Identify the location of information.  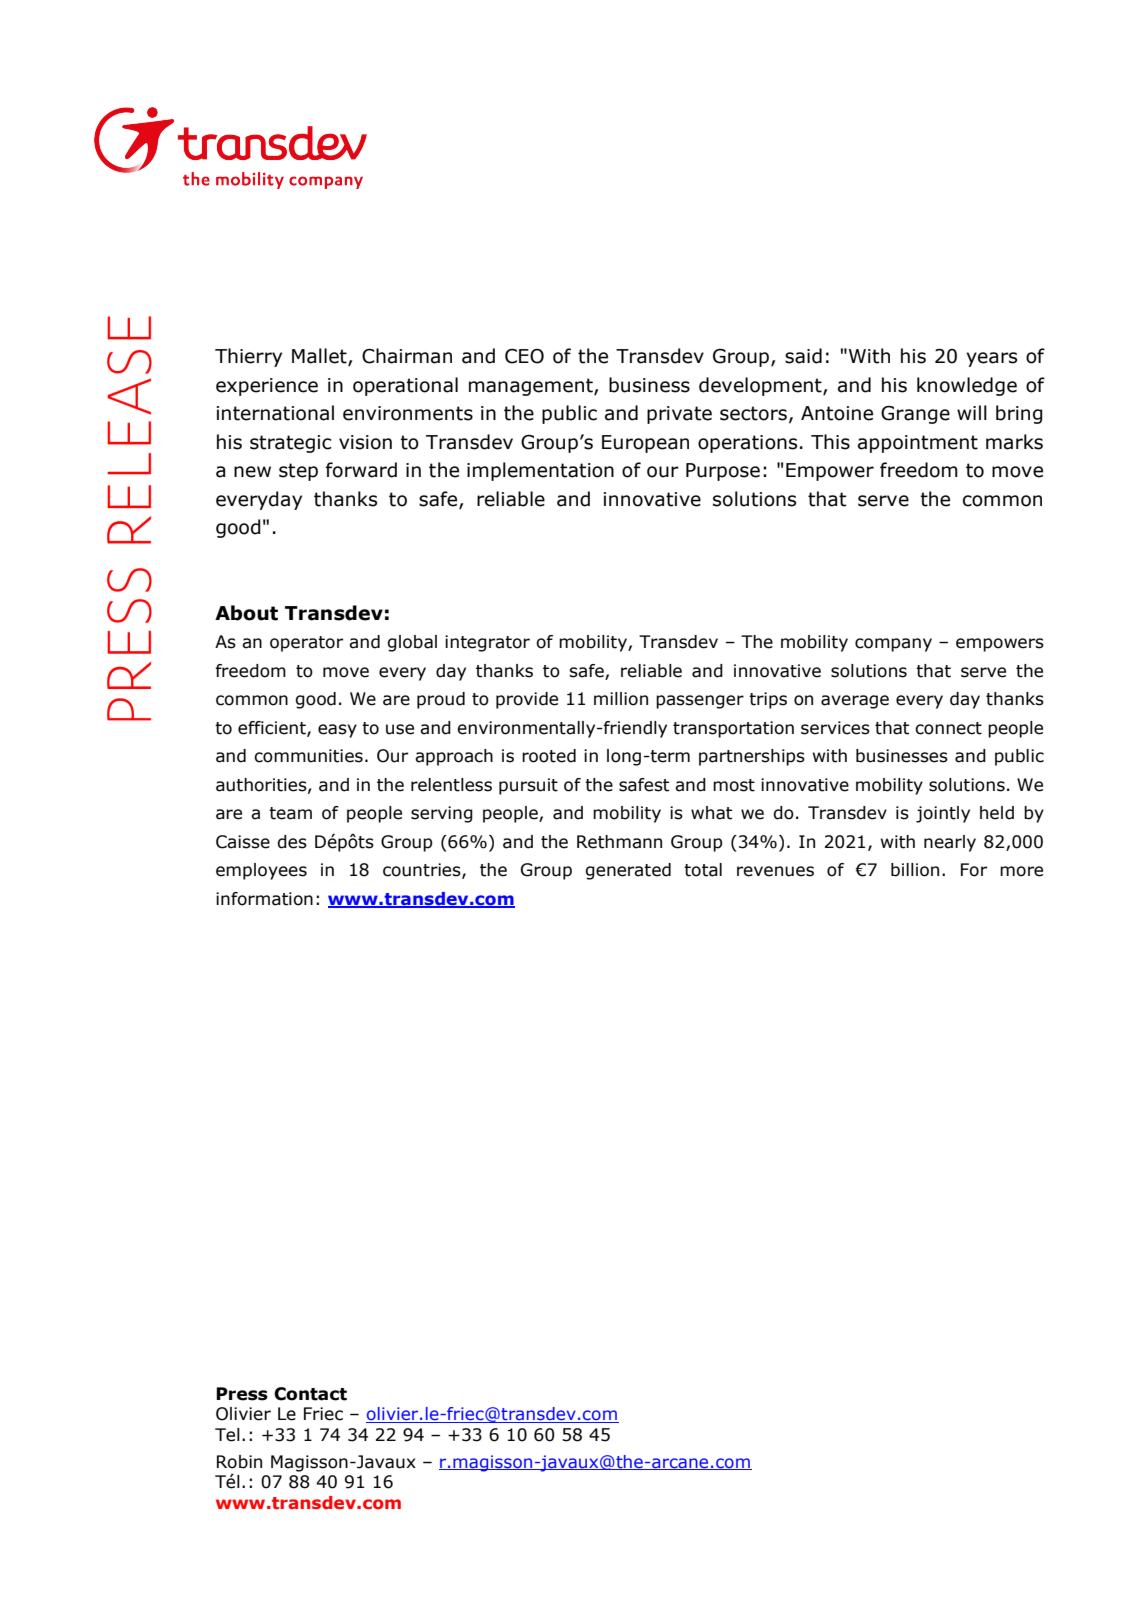
(264, 899).
